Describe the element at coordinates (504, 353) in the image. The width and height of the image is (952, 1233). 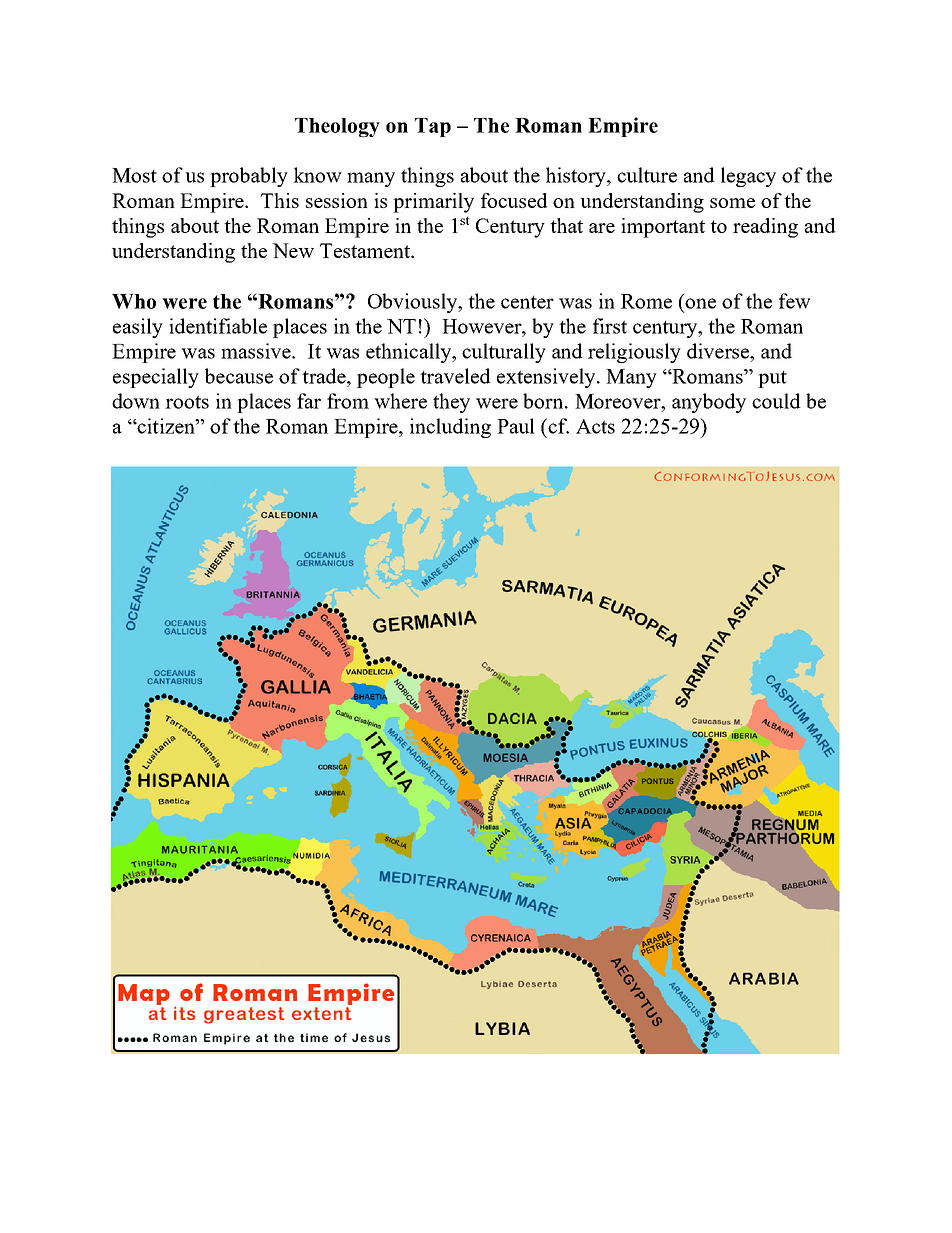
I see `culturally` at that location.
